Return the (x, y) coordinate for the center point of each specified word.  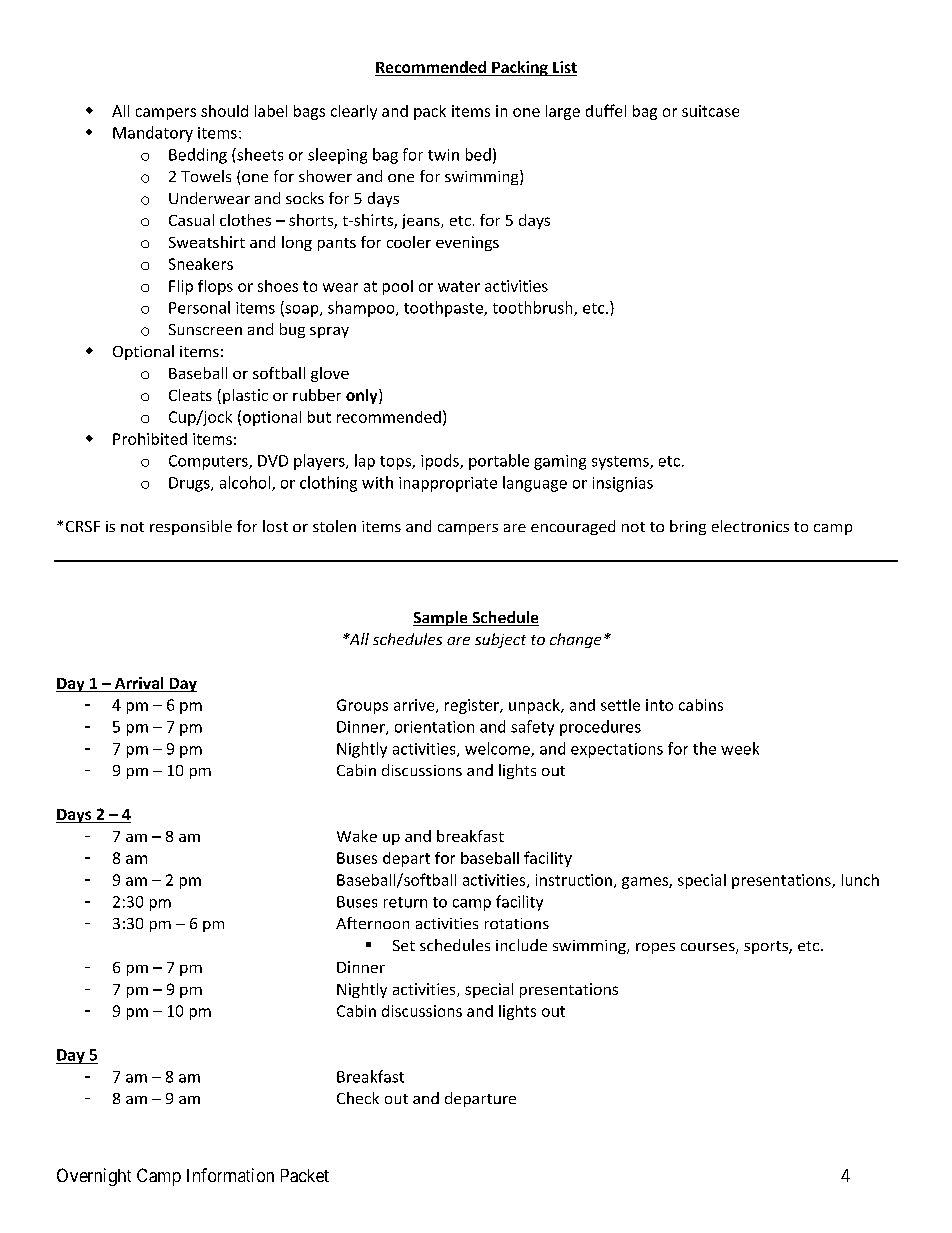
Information (230, 1175)
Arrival (139, 684)
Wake (357, 836)
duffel (606, 110)
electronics (750, 526)
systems (621, 463)
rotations (517, 923)
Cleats (190, 395)
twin (443, 155)
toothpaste (444, 309)
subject (500, 640)
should (224, 111)
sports (767, 947)
